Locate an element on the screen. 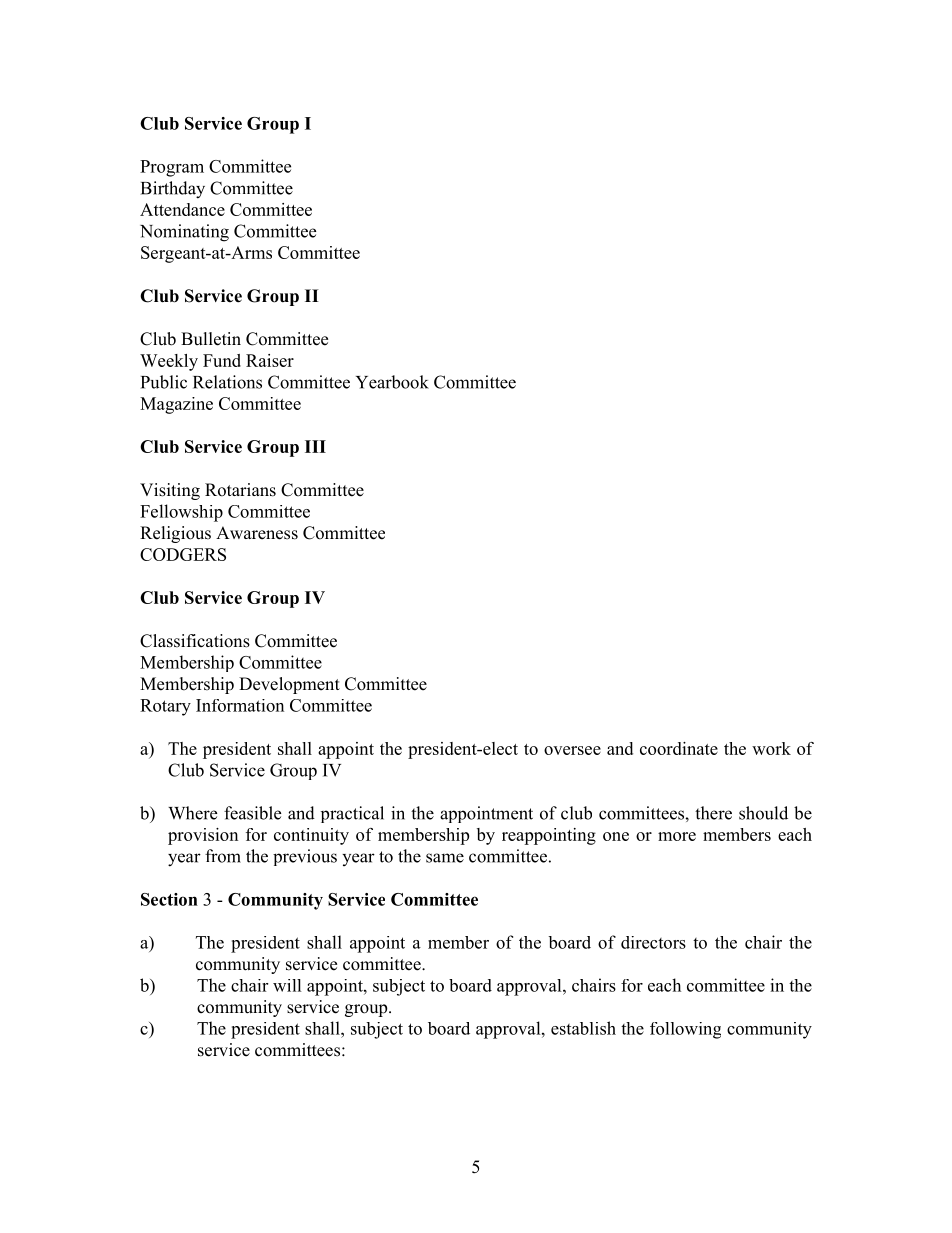  Attendance is located at coordinates (182, 209).
